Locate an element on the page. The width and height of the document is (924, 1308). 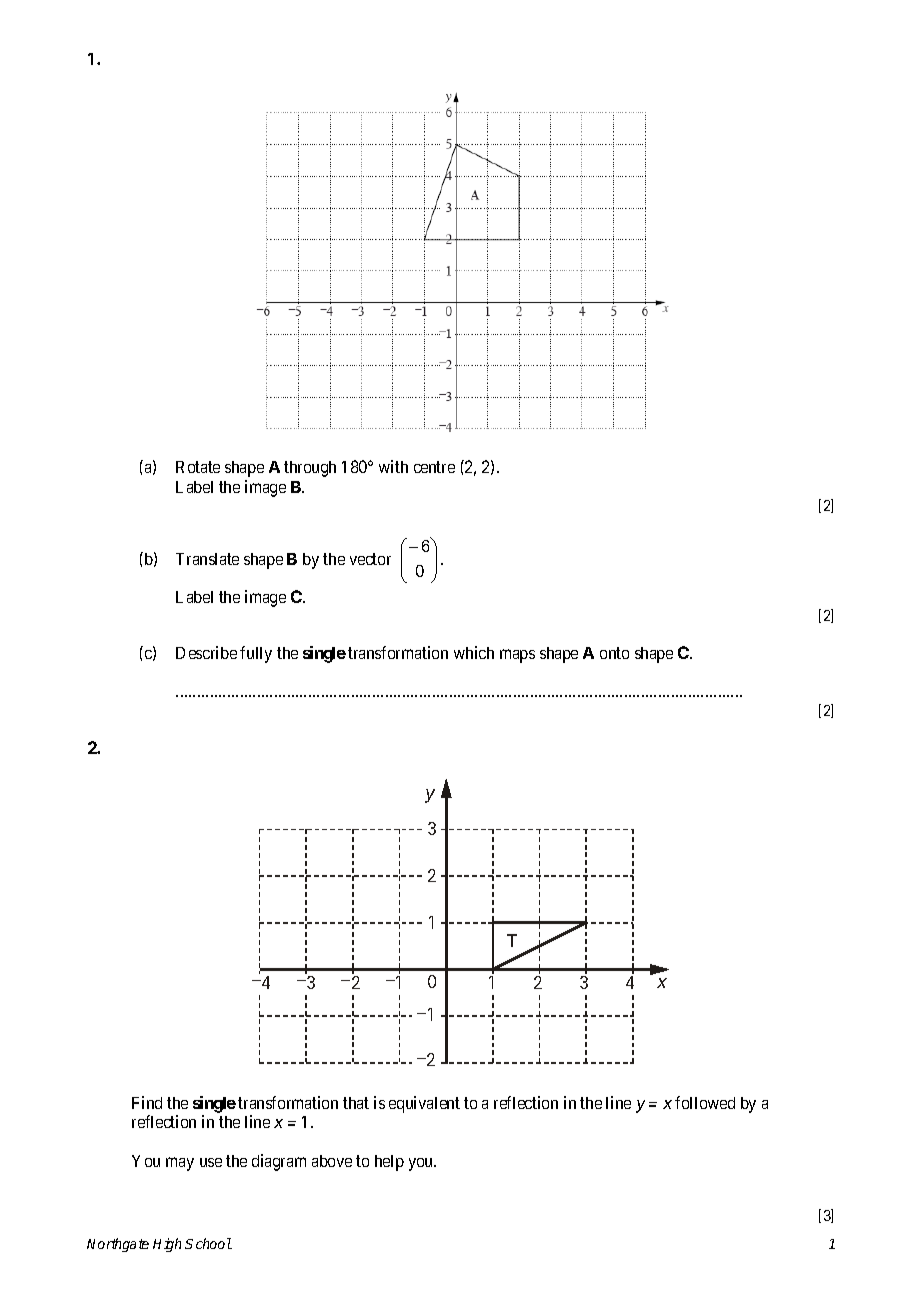
onto is located at coordinates (614, 653).
